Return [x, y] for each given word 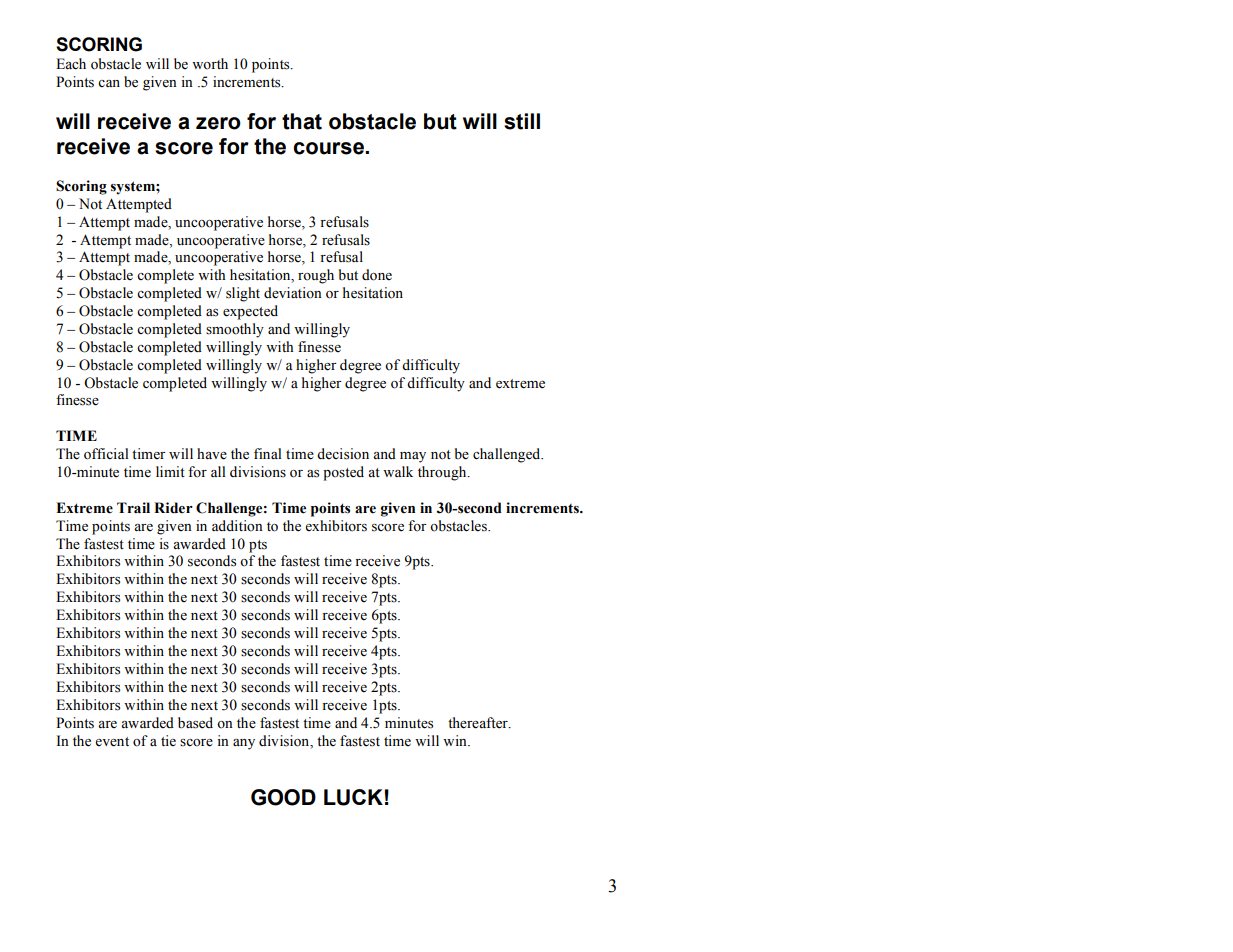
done [377, 275]
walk [398, 471]
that [302, 121]
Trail [133, 508]
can [109, 83]
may [413, 457]
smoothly [235, 330]
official [106, 454]
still [522, 121]
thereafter [479, 723]
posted [343, 473]
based [195, 723]
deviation [293, 293]
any [244, 744]
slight [243, 294]
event [112, 742]
